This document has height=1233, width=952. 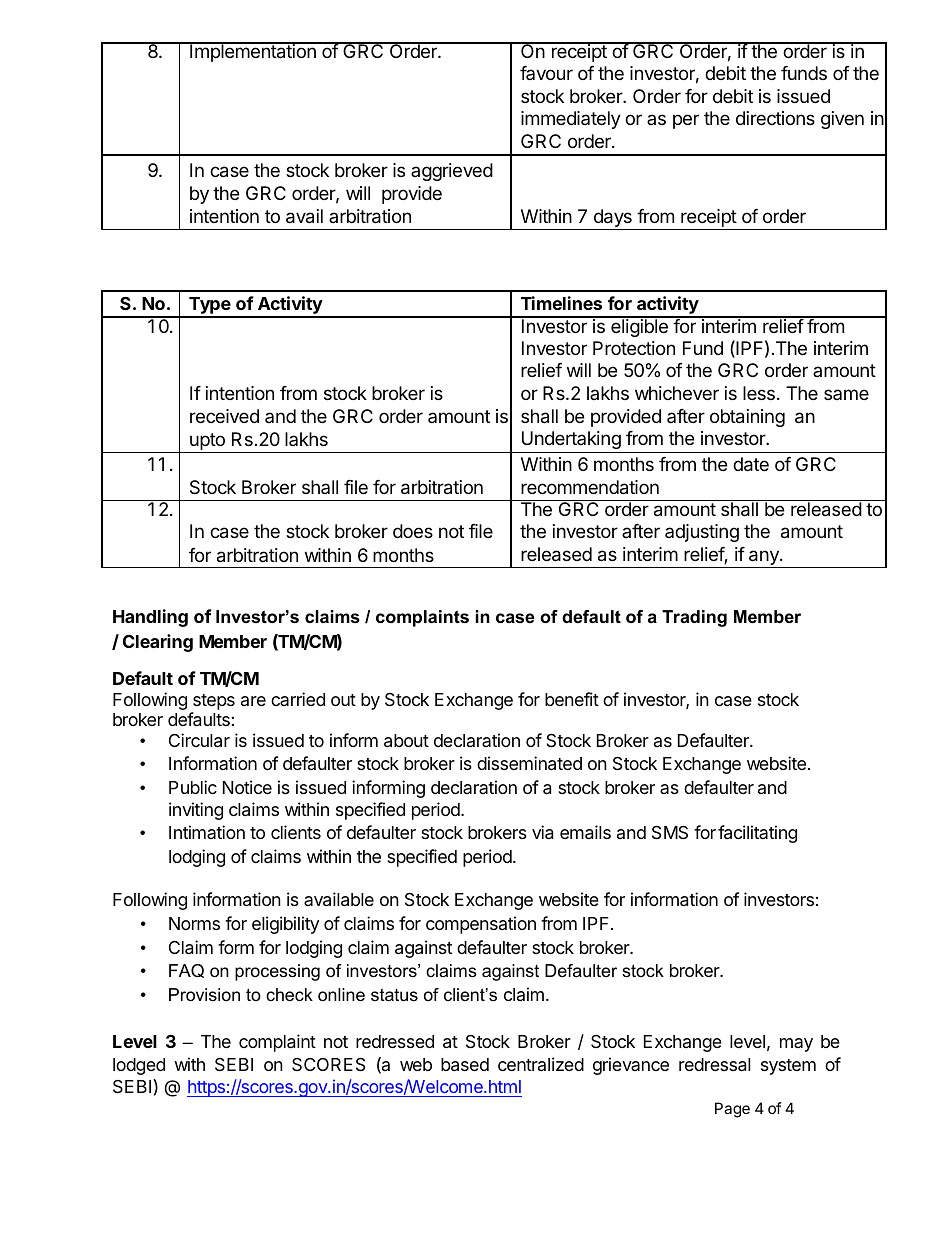 I want to click on does, so click(x=413, y=531).
